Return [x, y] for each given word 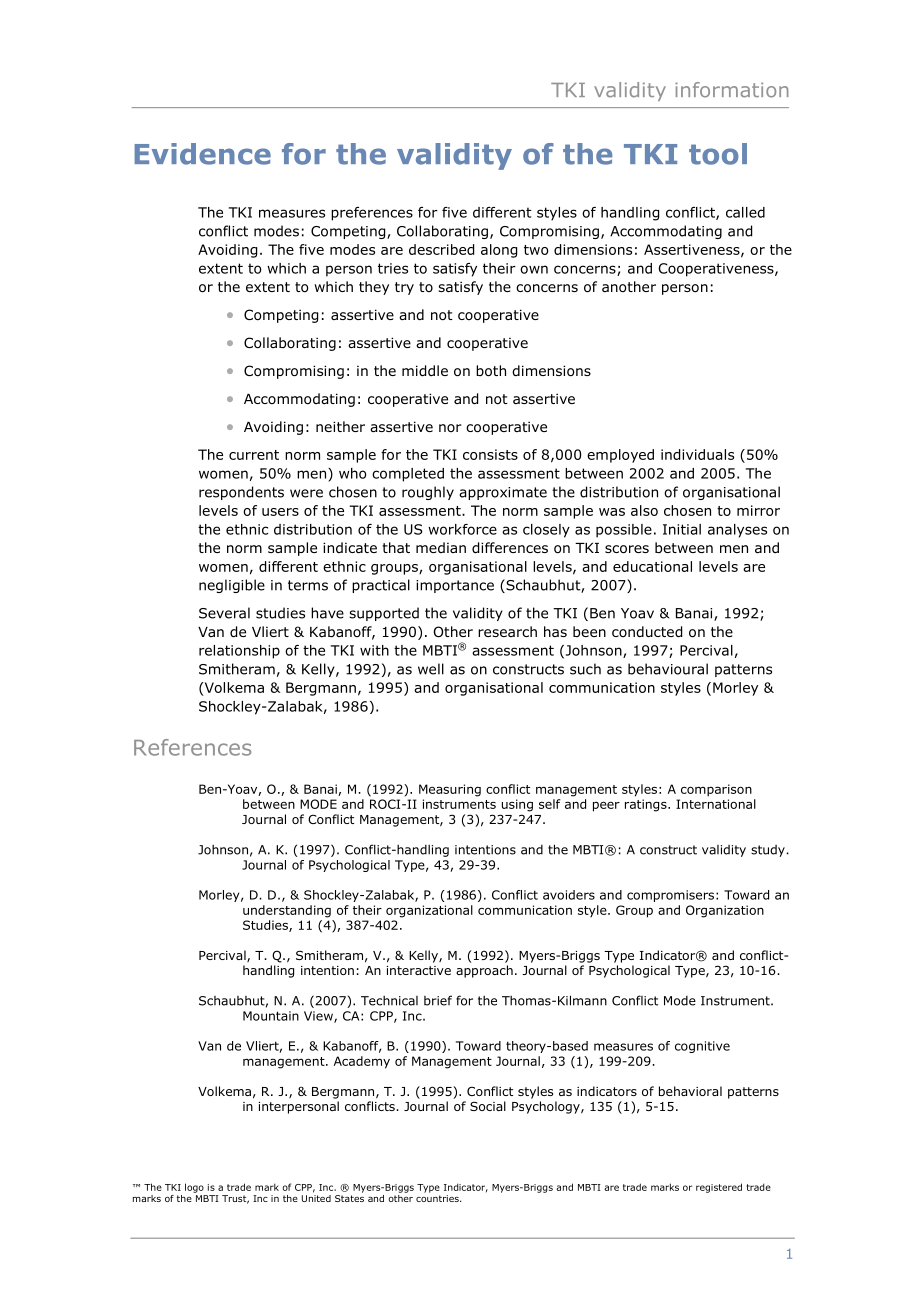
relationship [239, 652]
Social [488, 1106]
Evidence [203, 154]
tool [718, 154]
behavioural [668, 669]
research [507, 631]
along [499, 251]
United [316, 1197]
